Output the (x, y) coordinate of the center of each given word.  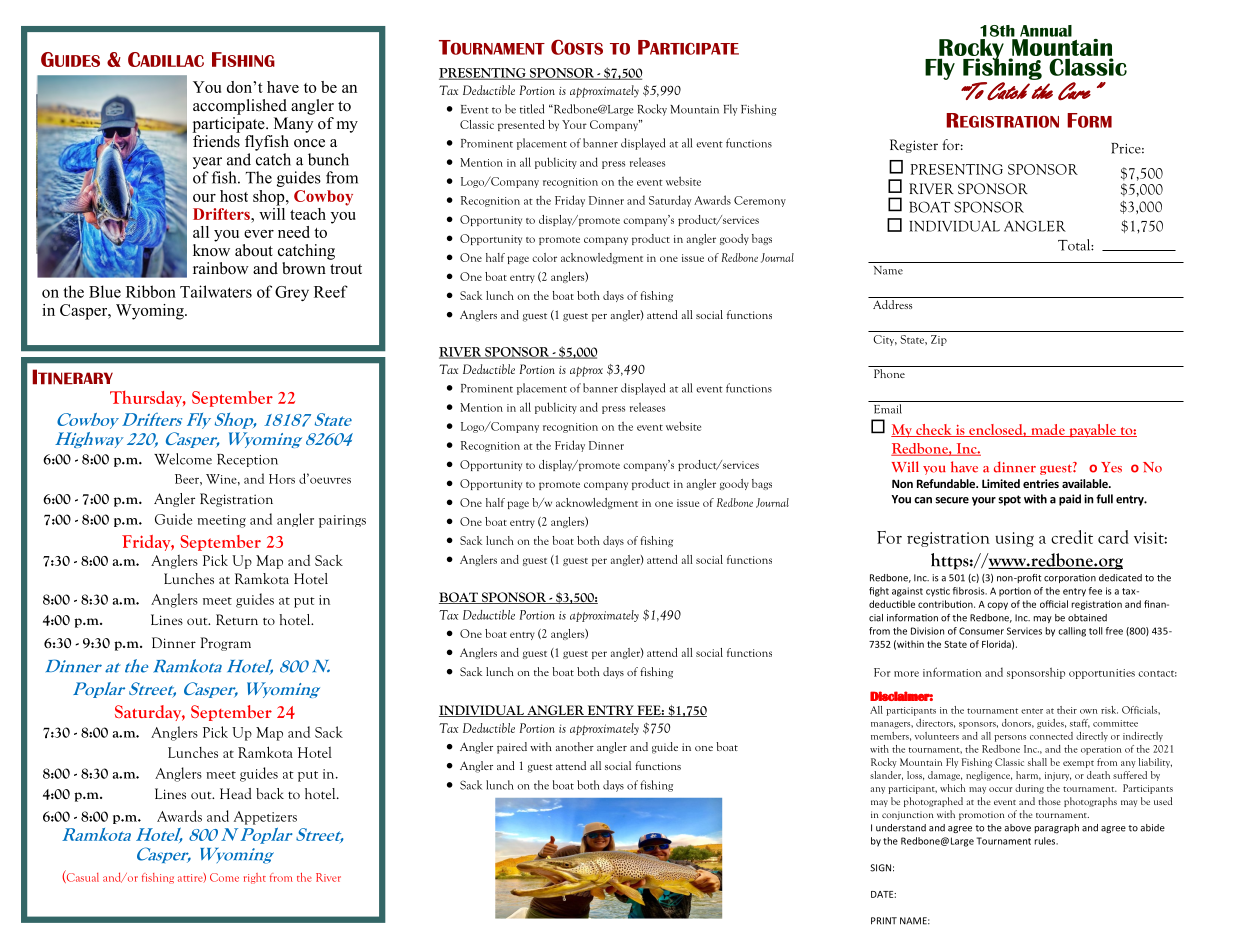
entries (1041, 483)
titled (532, 109)
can (923, 500)
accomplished (240, 107)
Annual (1046, 31)
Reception (247, 460)
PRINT (884, 921)
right (255, 878)
